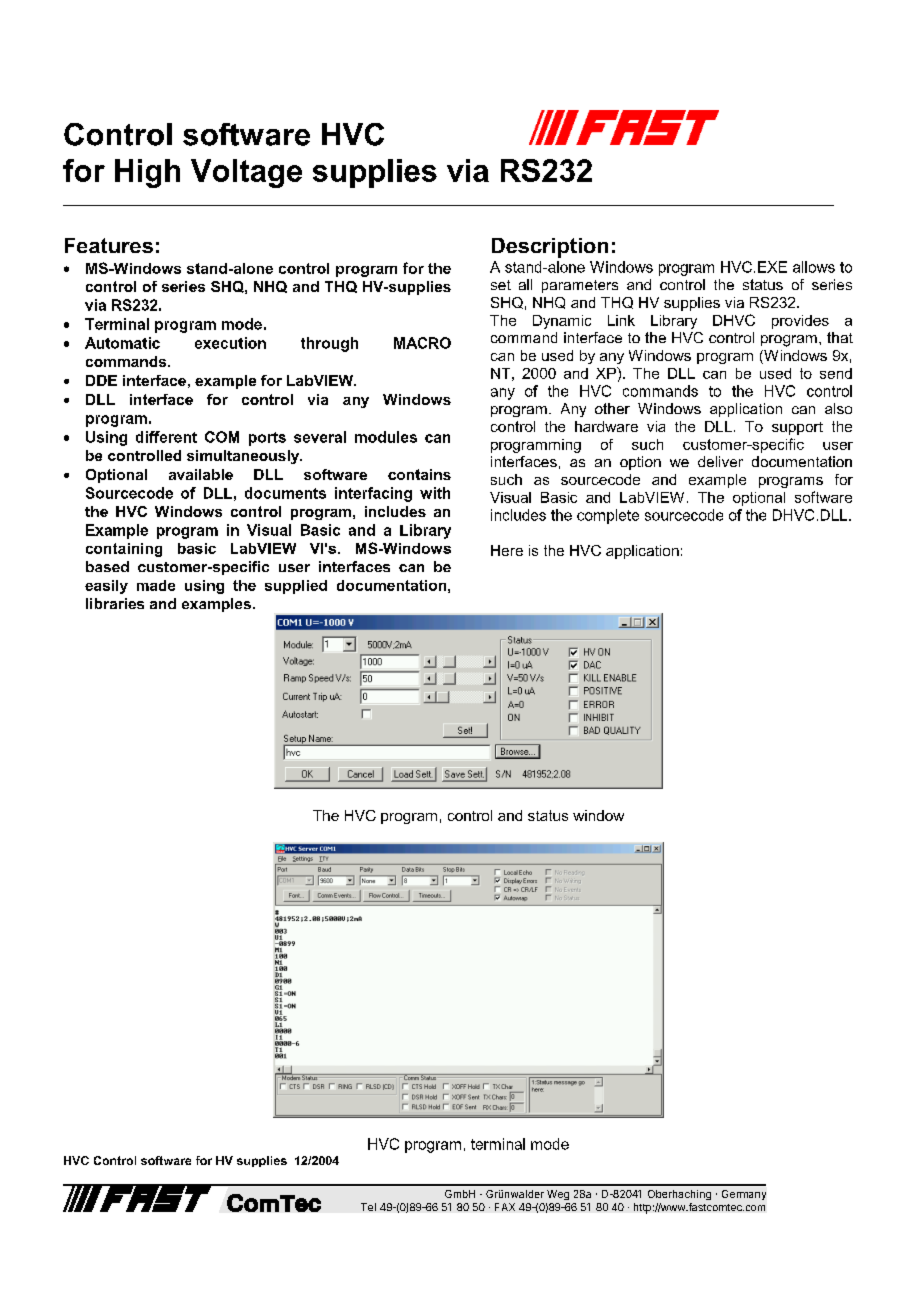  I want to click on libraries, so click(115, 603).
